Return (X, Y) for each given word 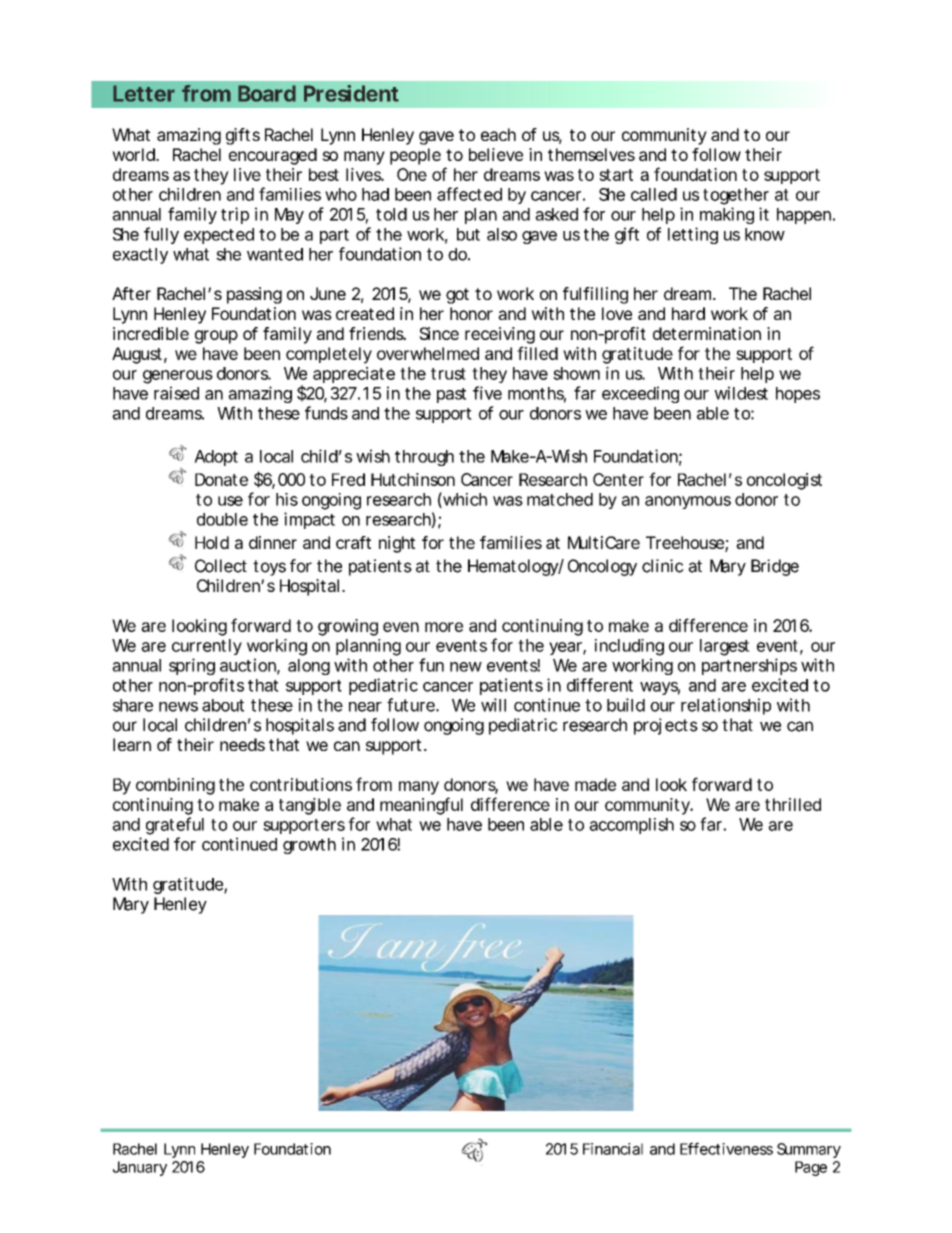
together (736, 196)
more (444, 627)
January (140, 1168)
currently (207, 647)
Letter (144, 93)
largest (725, 647)
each (498, 134)
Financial (613, 1149)
